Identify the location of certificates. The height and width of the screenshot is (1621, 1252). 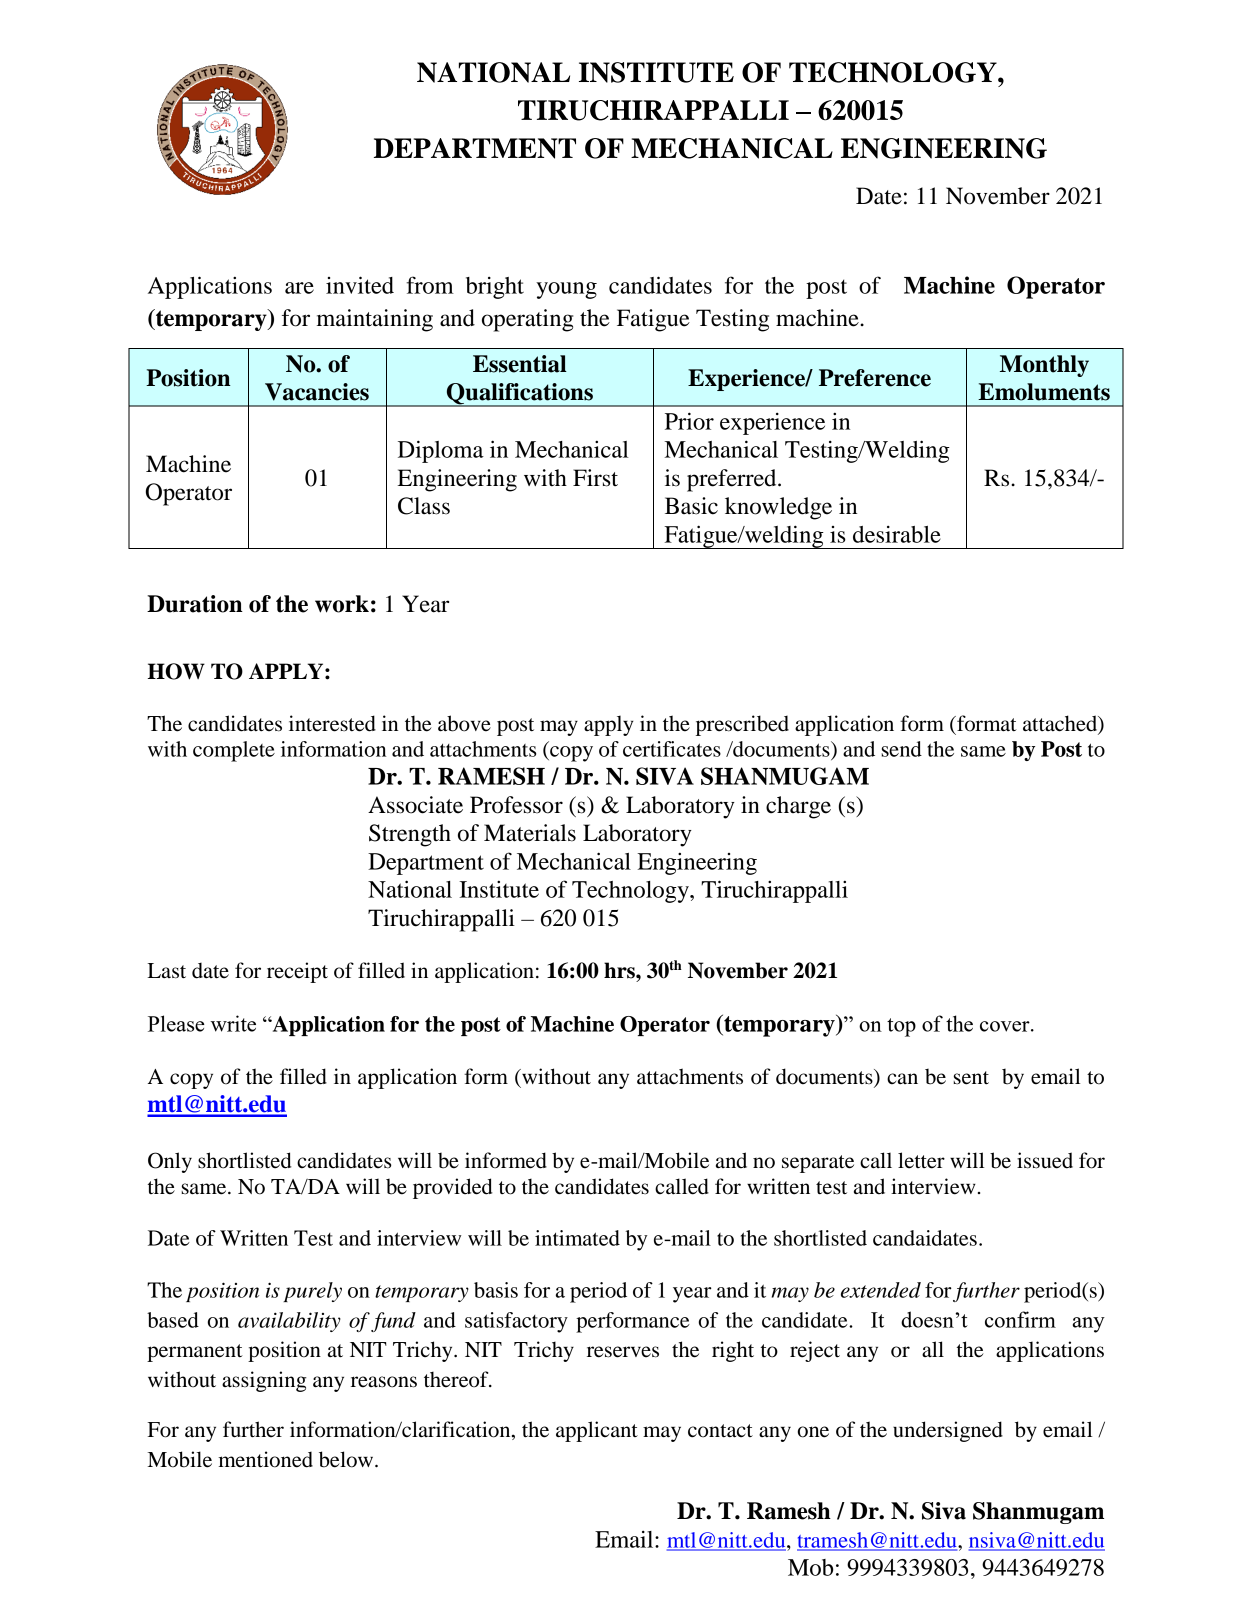
(672, 749).
